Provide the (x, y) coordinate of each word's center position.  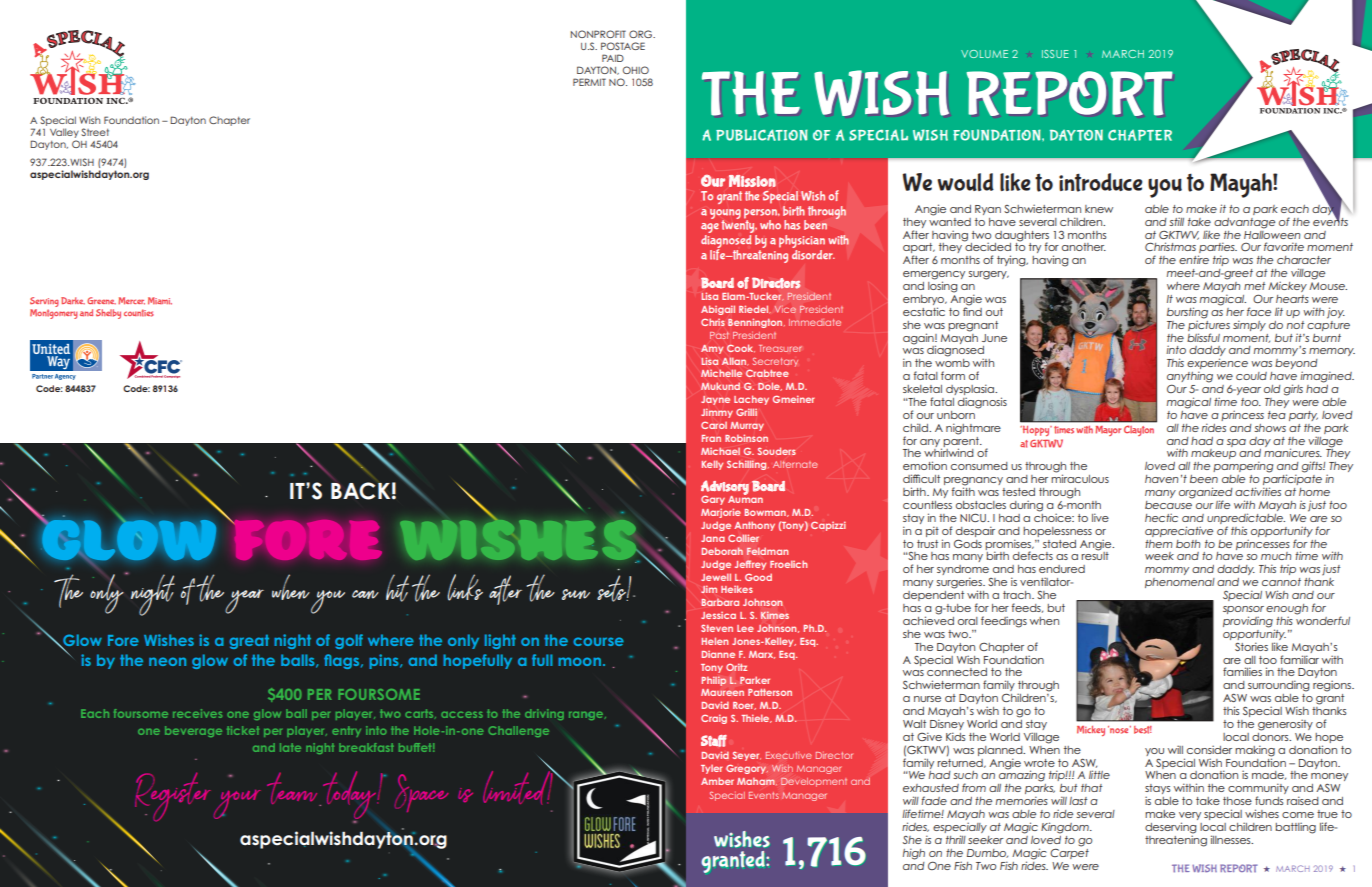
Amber (717, 781)
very (1190, 817)
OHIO (636, 70)
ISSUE (1055, 54)
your (237, 804)
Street (95, 132)
